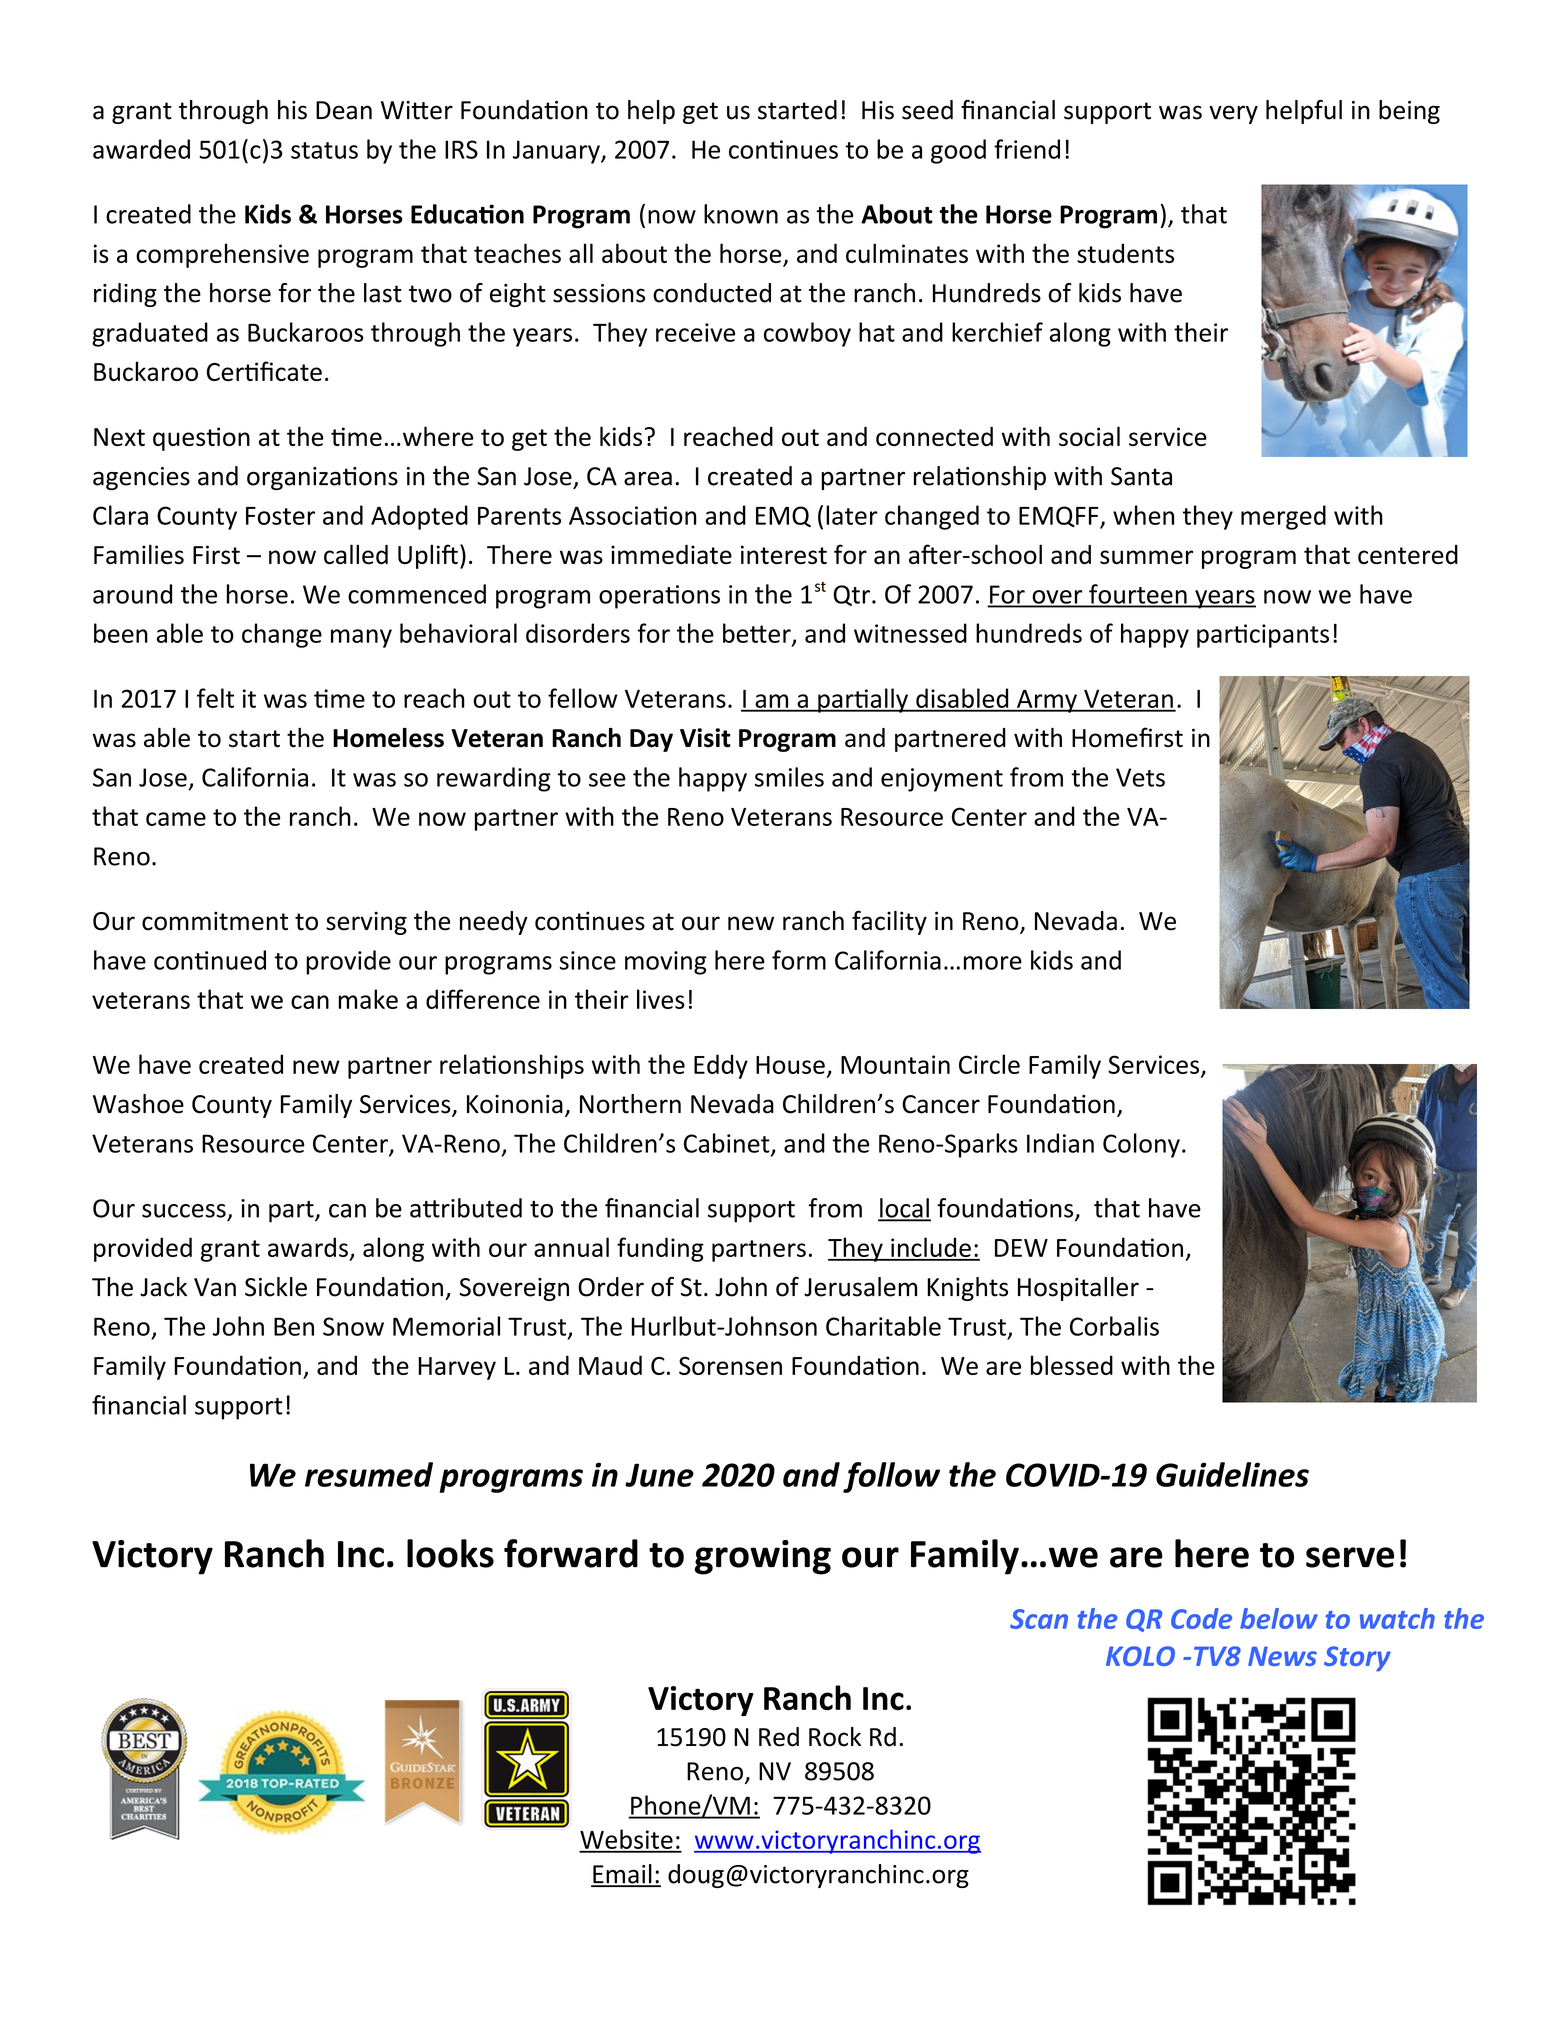  What do you see at coordinates (369, 1474) in the document?
I see `resumed` at bounding box center [369, 1474].
